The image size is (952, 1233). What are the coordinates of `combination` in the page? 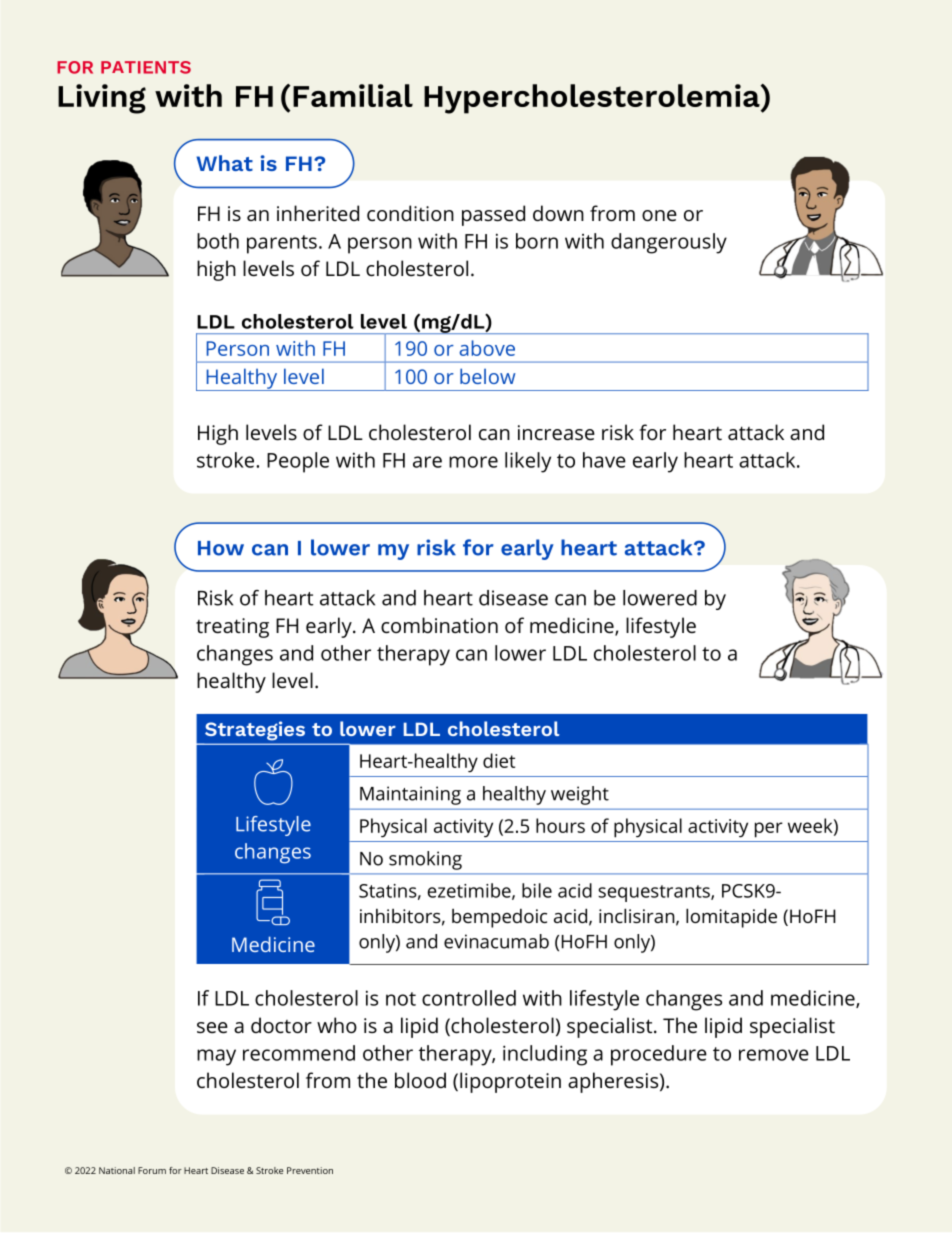 It's located at (439, 625).
